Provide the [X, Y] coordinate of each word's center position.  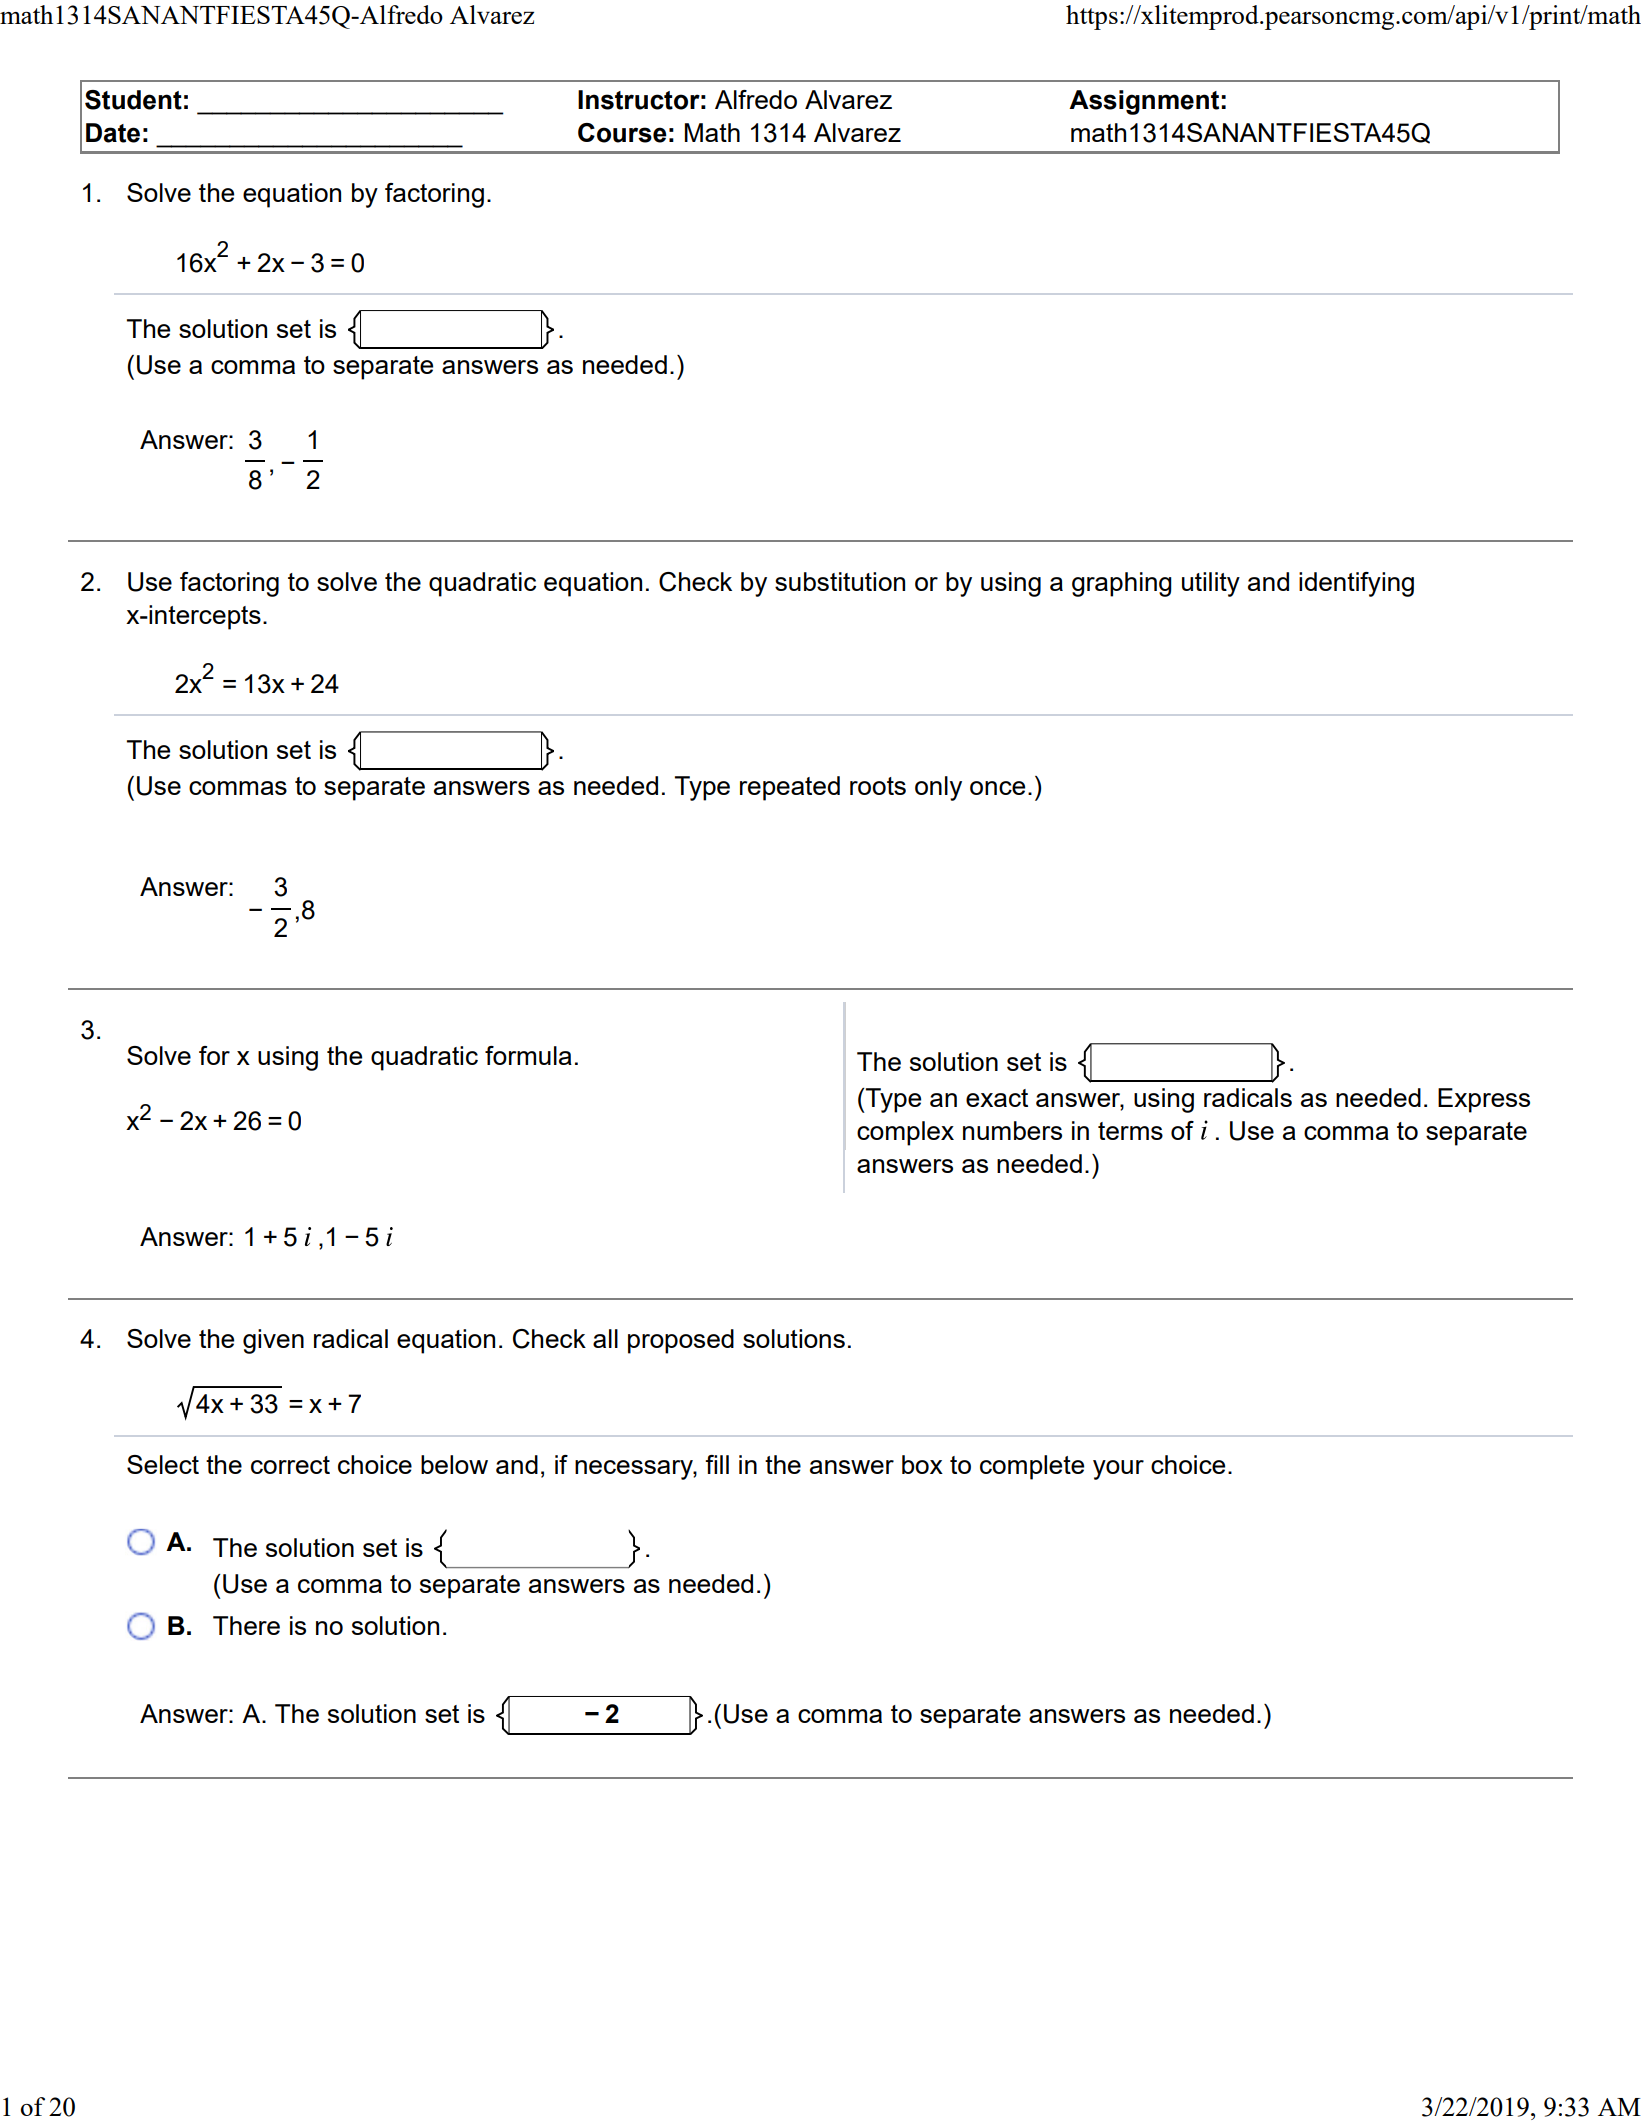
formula [528, 1055]
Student [133, 100]
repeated [790, 788]
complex [905, 1133]
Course [622, 133]
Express [1484, 1100]
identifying [1356, 584]
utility [1211, 584]
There [246, 1625]
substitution [840, 581]
